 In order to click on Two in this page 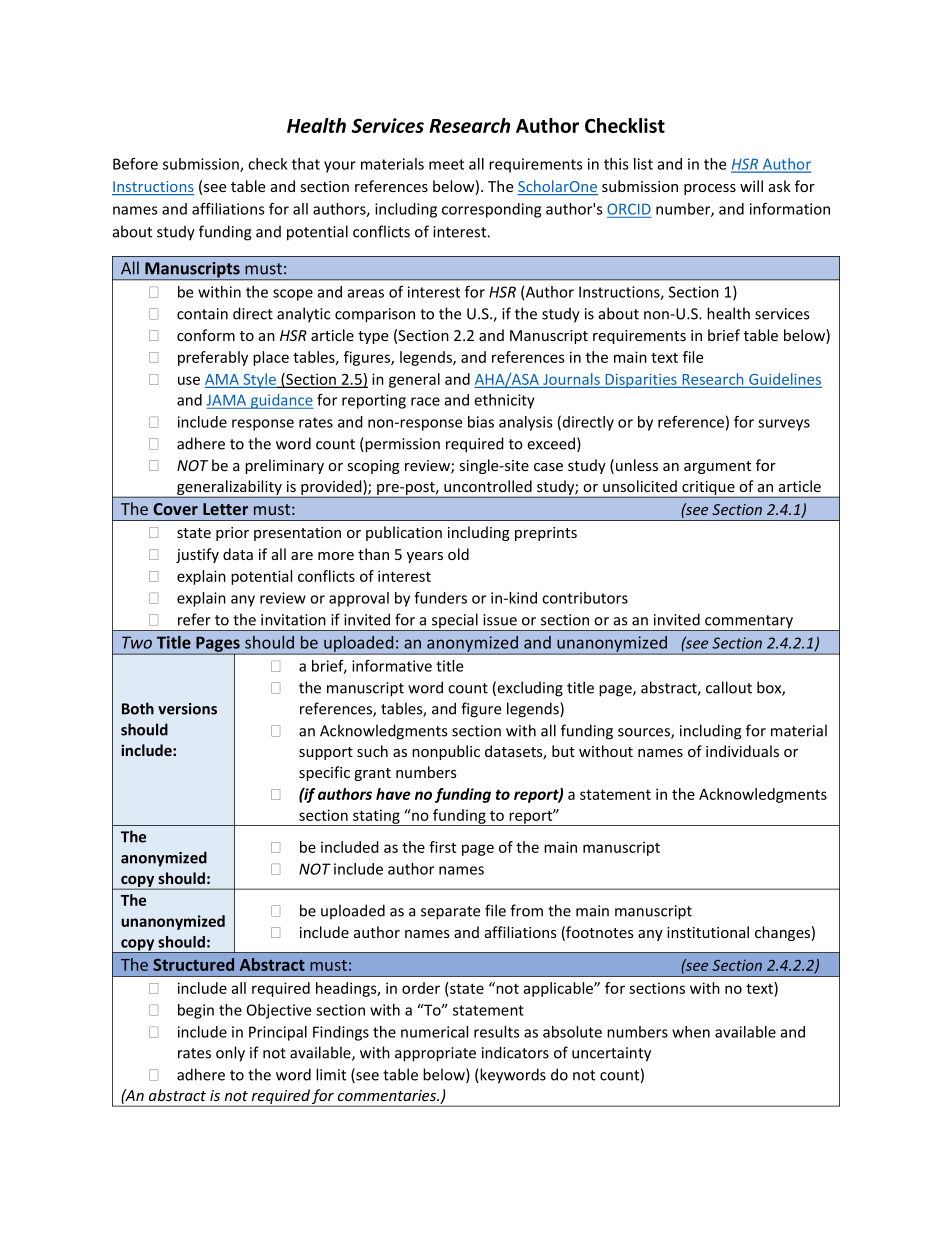, I will do `click(137, 642)`.
